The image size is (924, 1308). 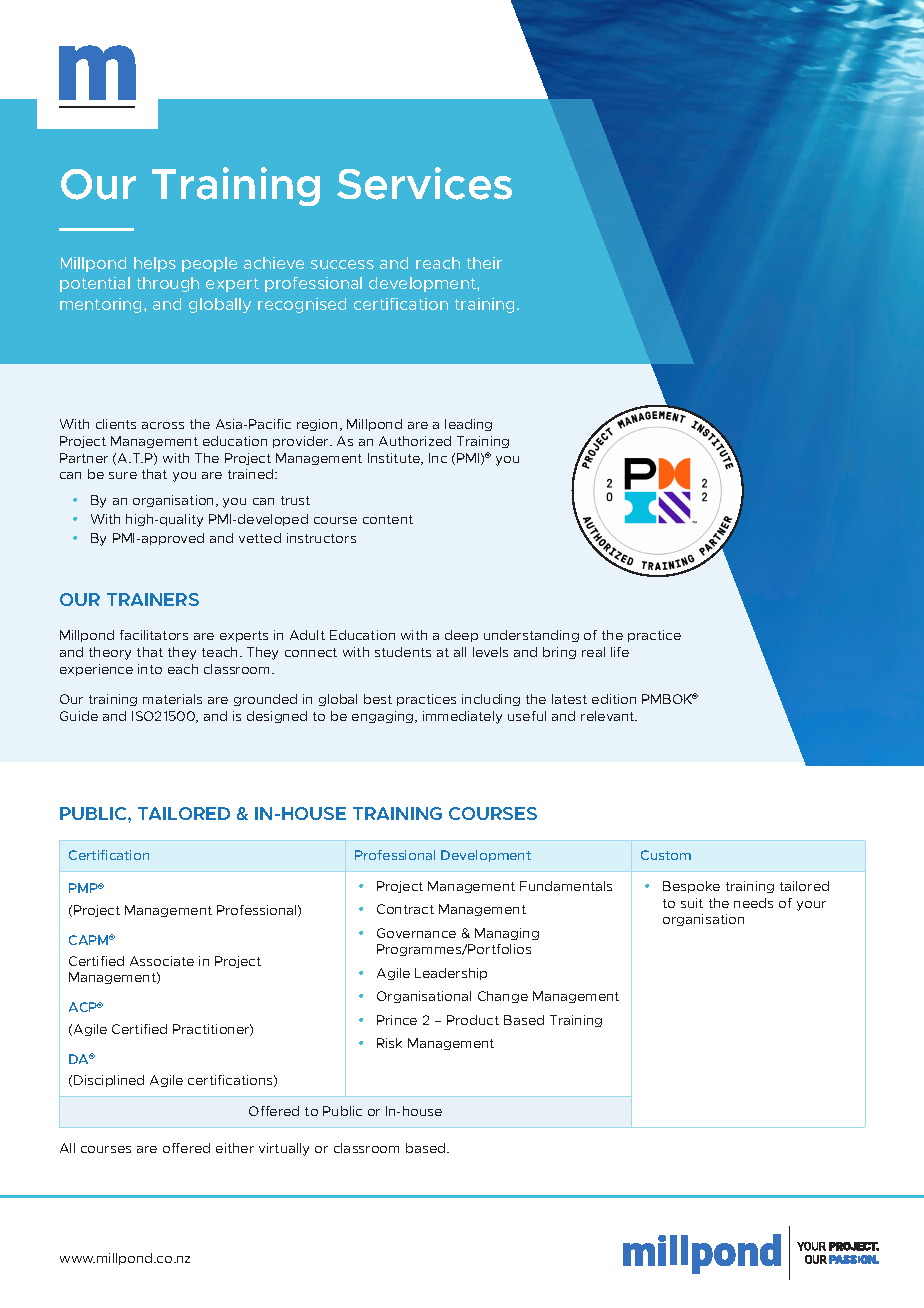 I want to click on Associate, so click(x=162, y=961).
